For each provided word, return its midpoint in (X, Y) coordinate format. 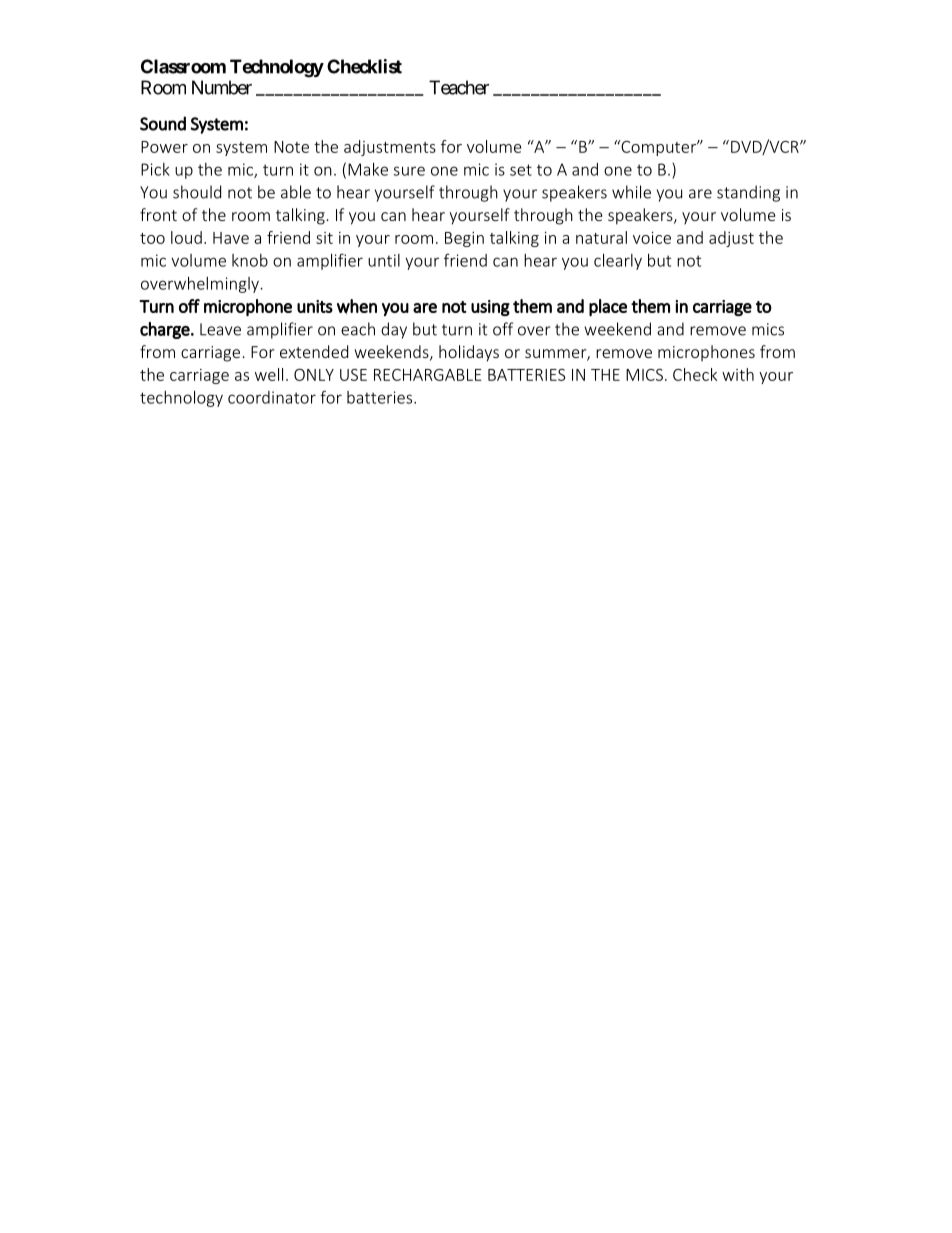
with (738, 374)
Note (291, 147)
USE (353, 375)
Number (222, 87)
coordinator (272, 397)
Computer (658, 148)
